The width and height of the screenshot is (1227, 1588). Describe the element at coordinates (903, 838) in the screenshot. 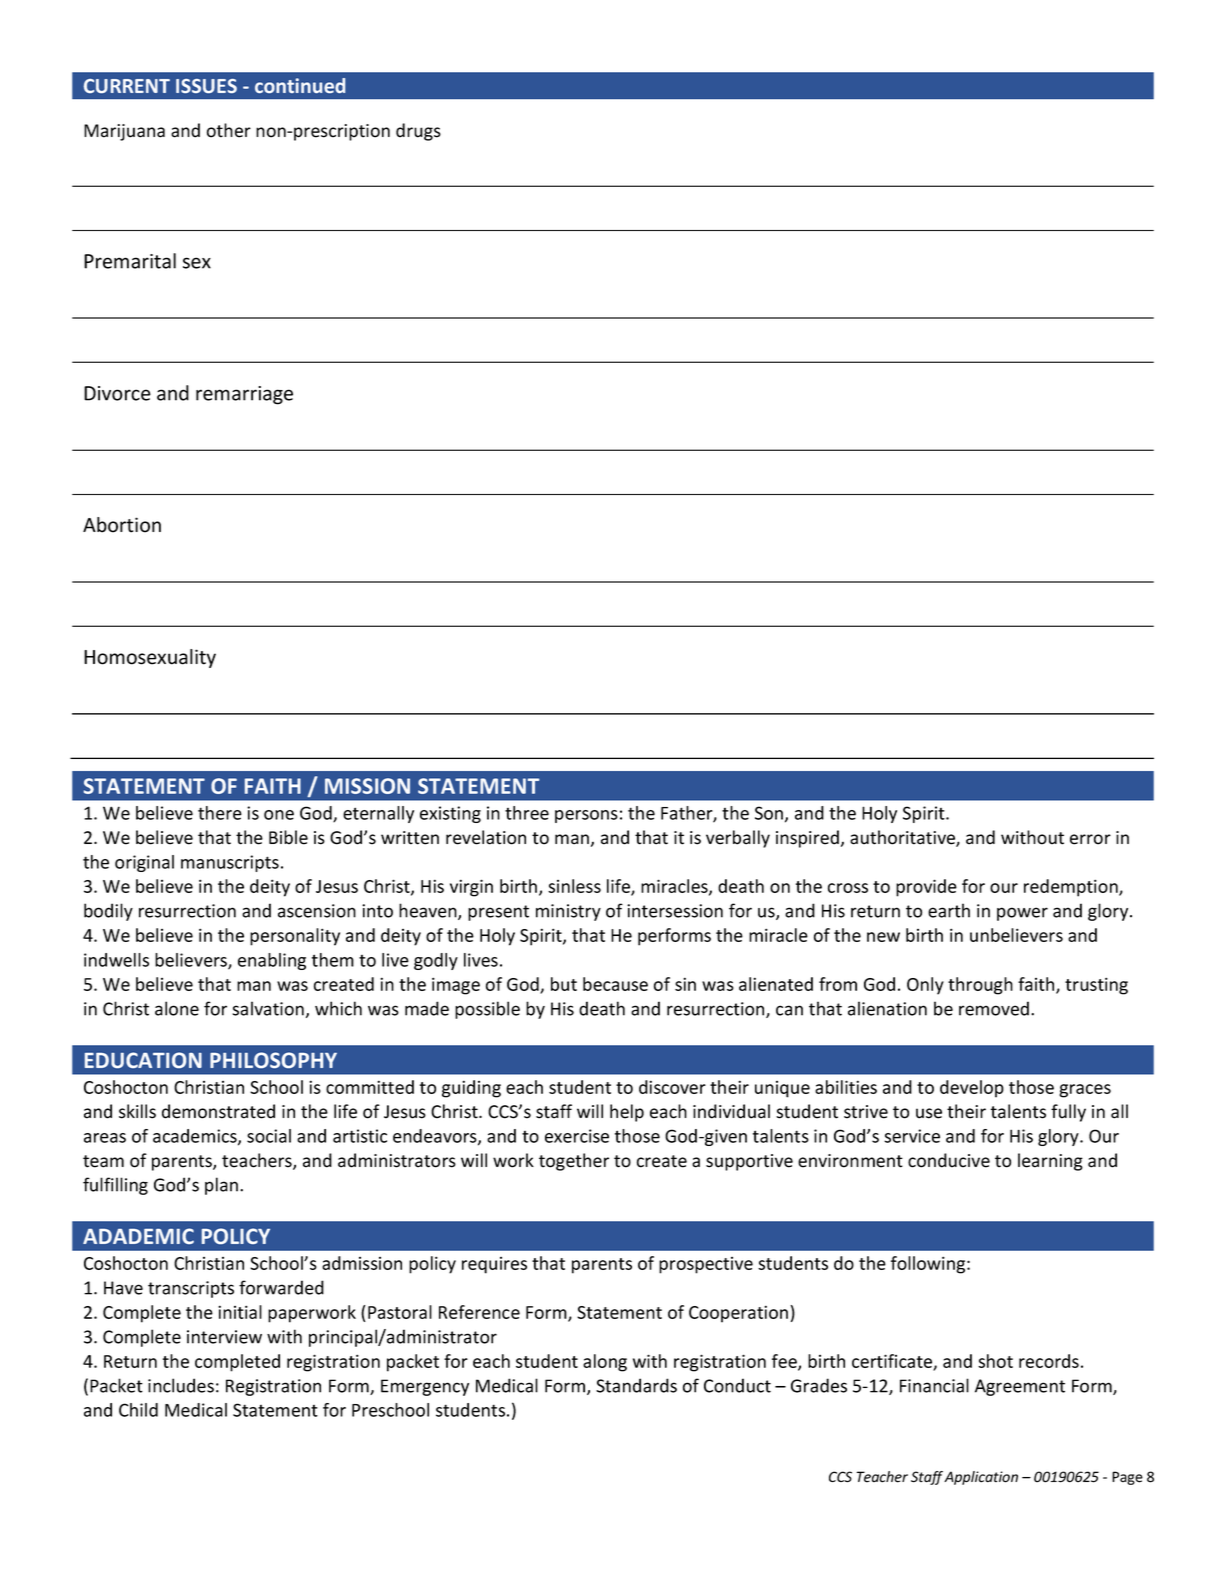

I see `authoritative` at that location.
